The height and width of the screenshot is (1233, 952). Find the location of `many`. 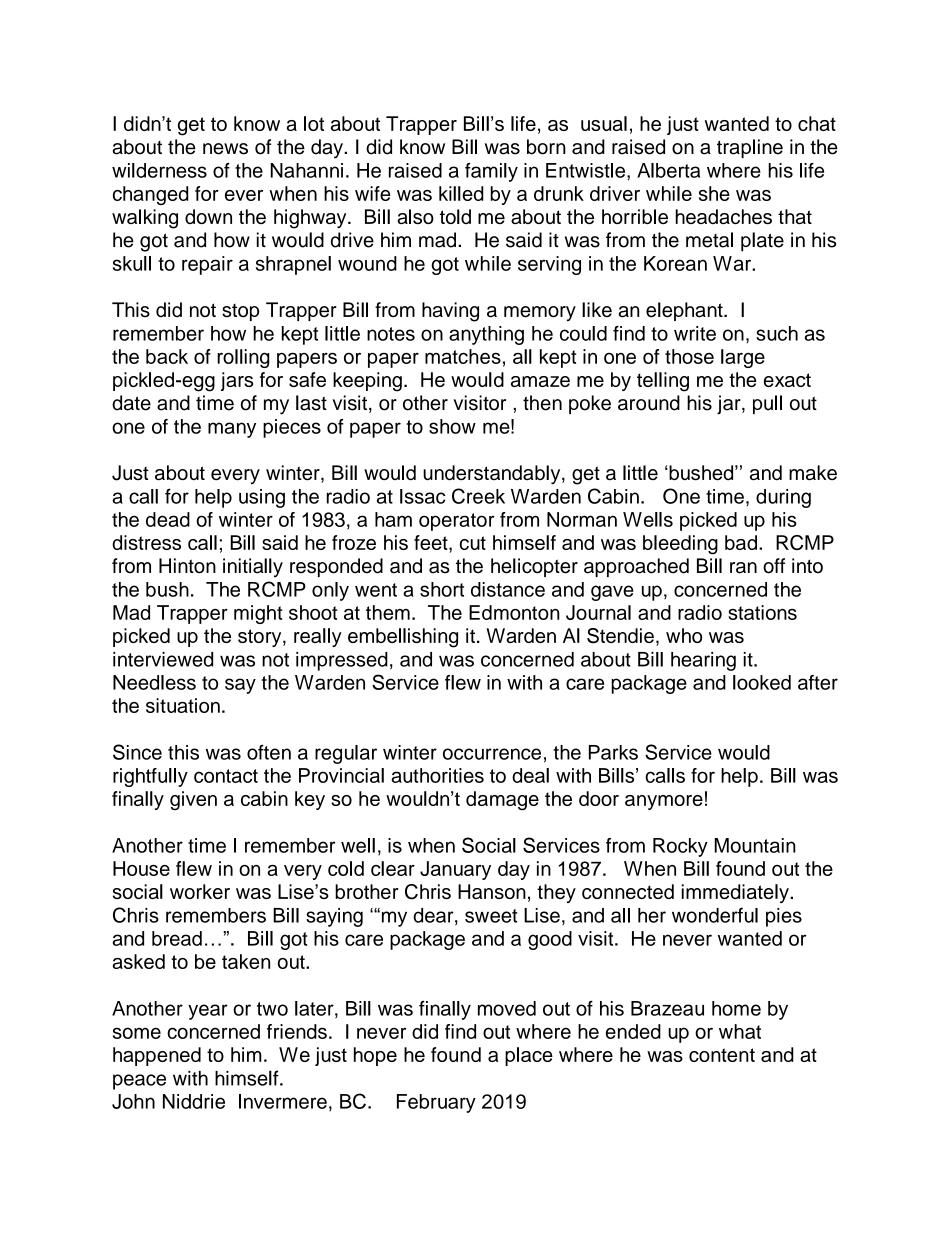

many is located at coordinates (232, 430).
